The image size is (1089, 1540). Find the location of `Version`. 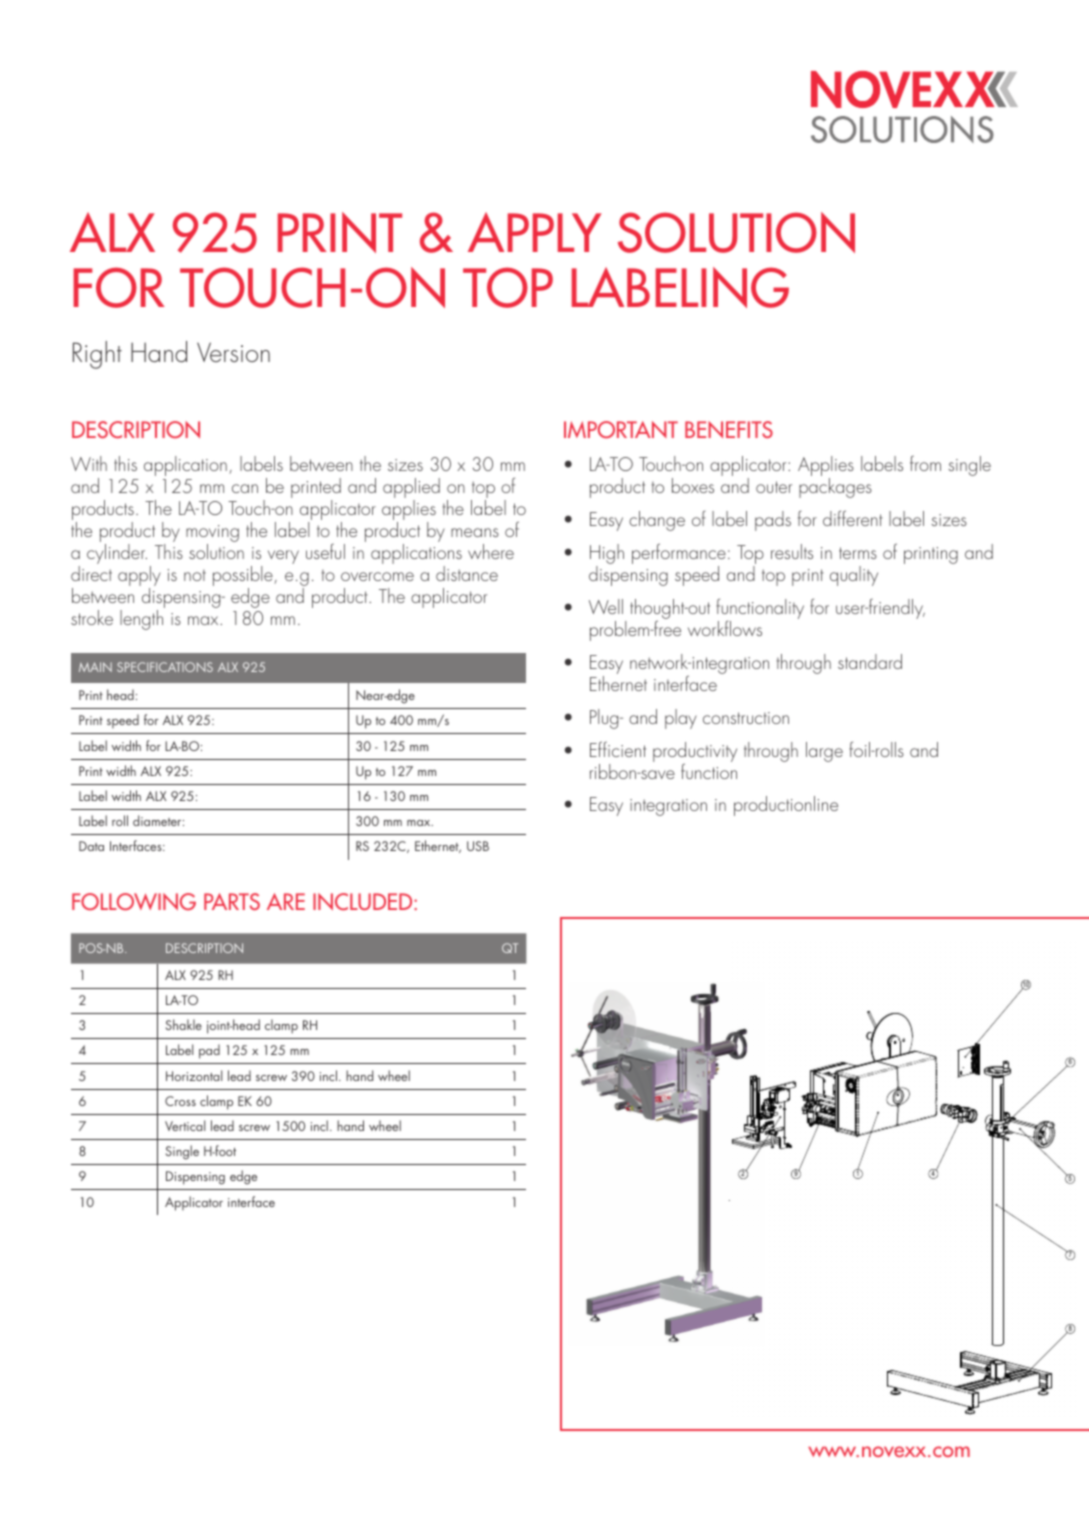

Version is located at coordinates (233, 352).
